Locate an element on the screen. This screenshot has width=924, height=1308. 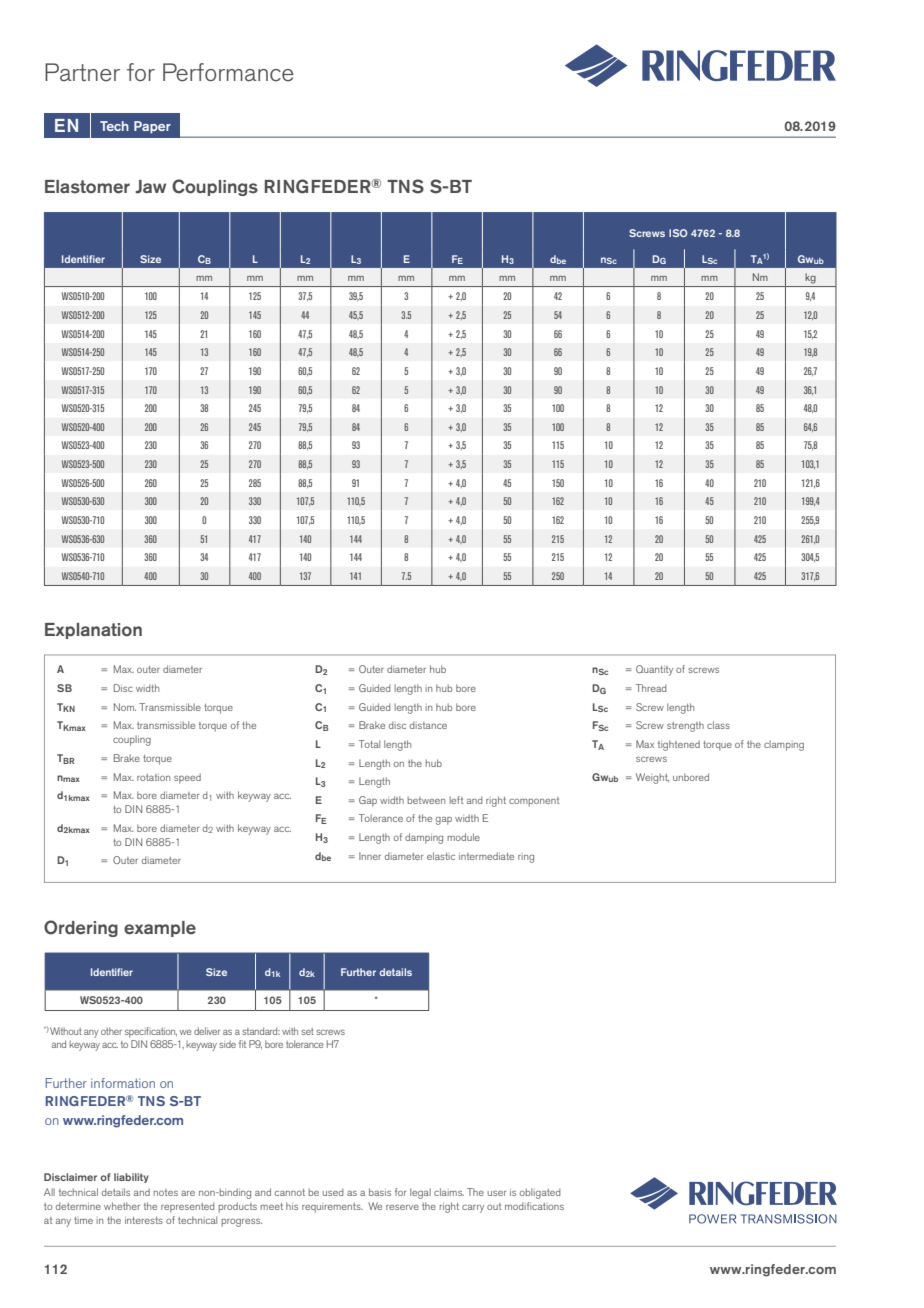
Elastomer is located at coordinates (87, 187).
